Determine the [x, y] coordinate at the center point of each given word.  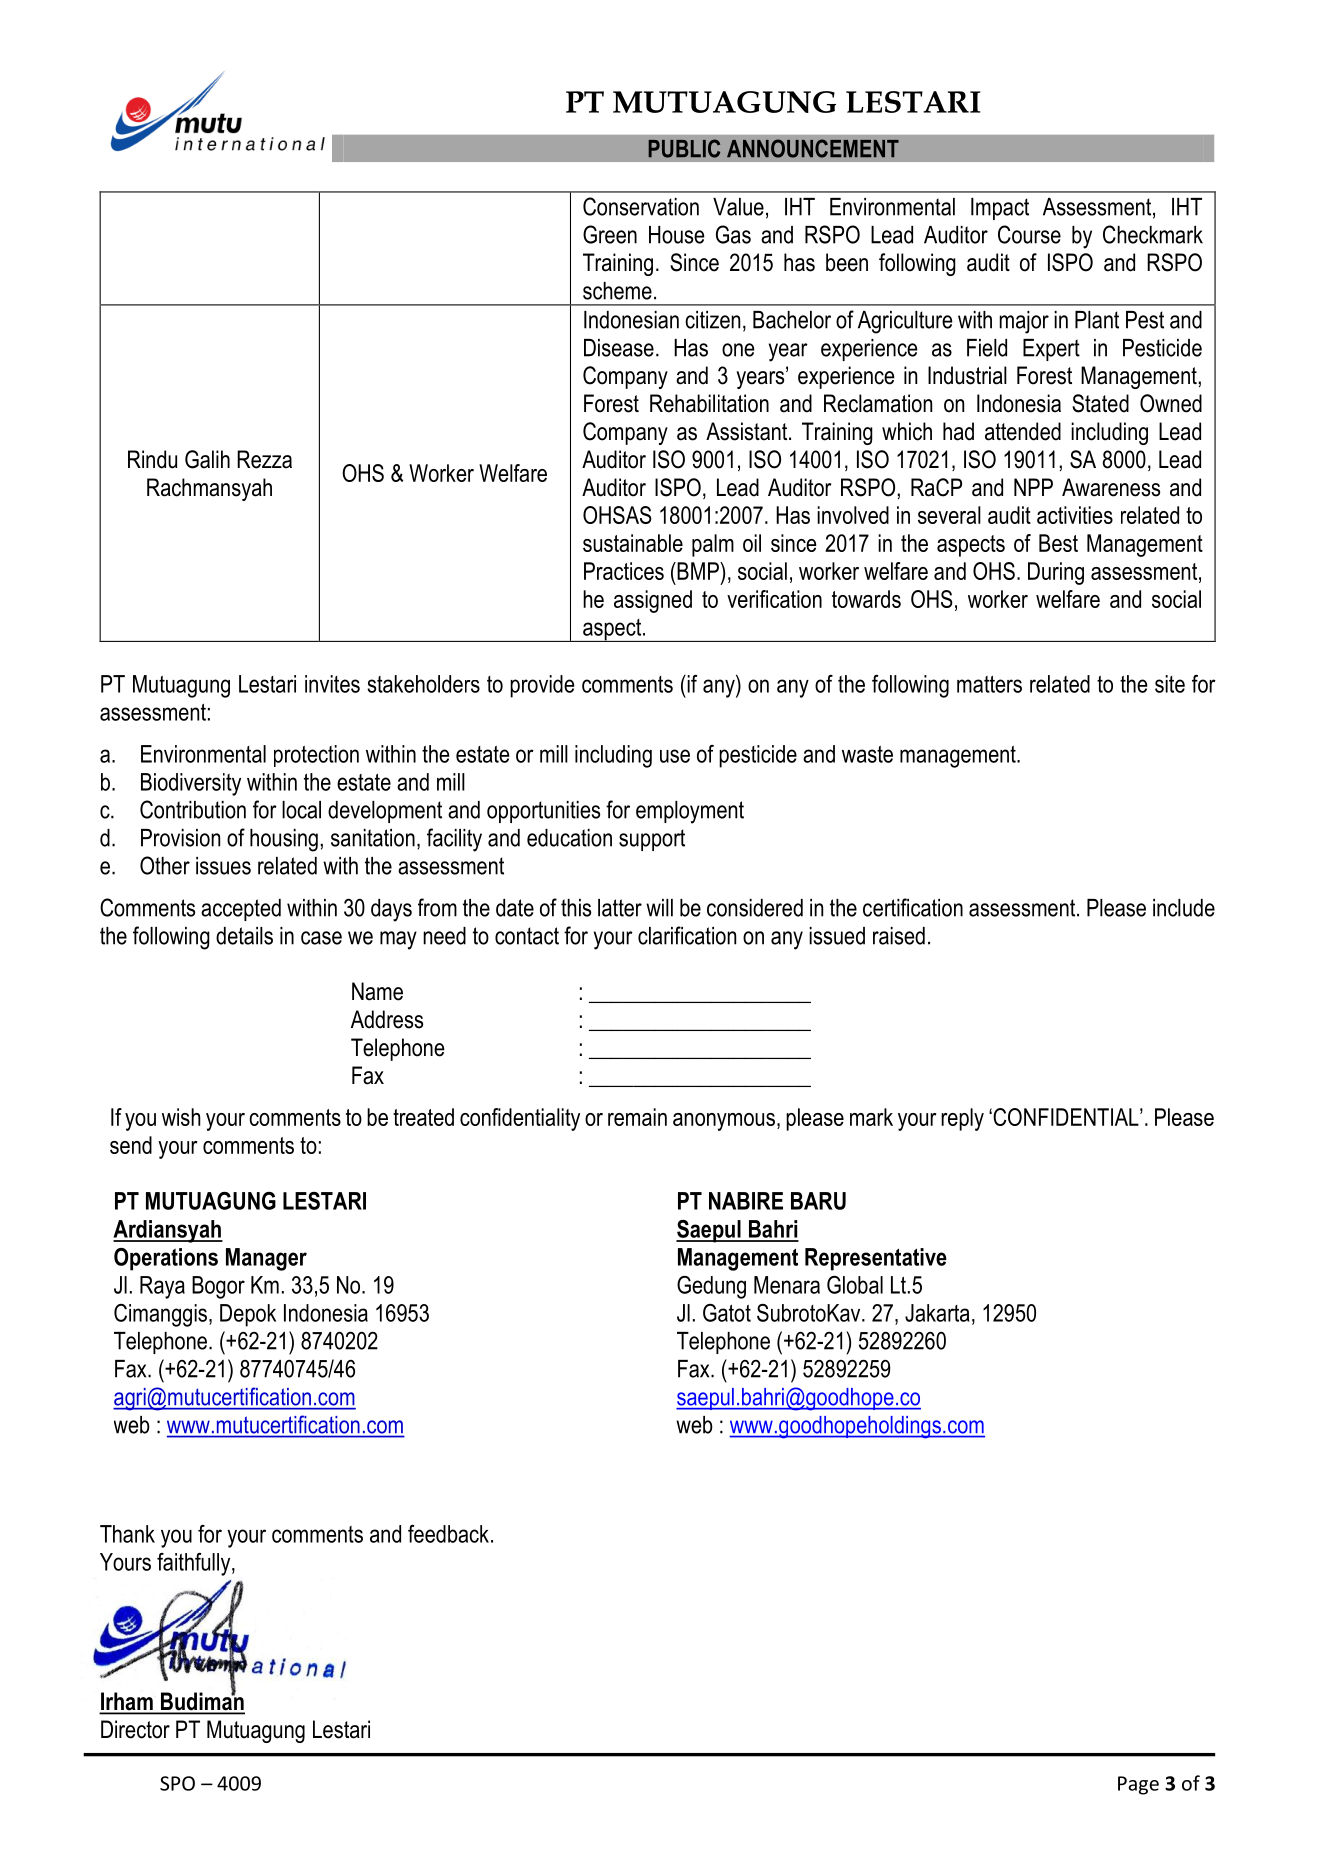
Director [135, 1729]
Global [855, 1285]
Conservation [641, 206]
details [244, 936]
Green [610, 234]
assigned [653, 601]
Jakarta [937, 1313]
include [1184, 908]
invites [332, 684]
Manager [266, 1259]
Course [1029, 234]
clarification [687, 935]
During [1056, 573]
